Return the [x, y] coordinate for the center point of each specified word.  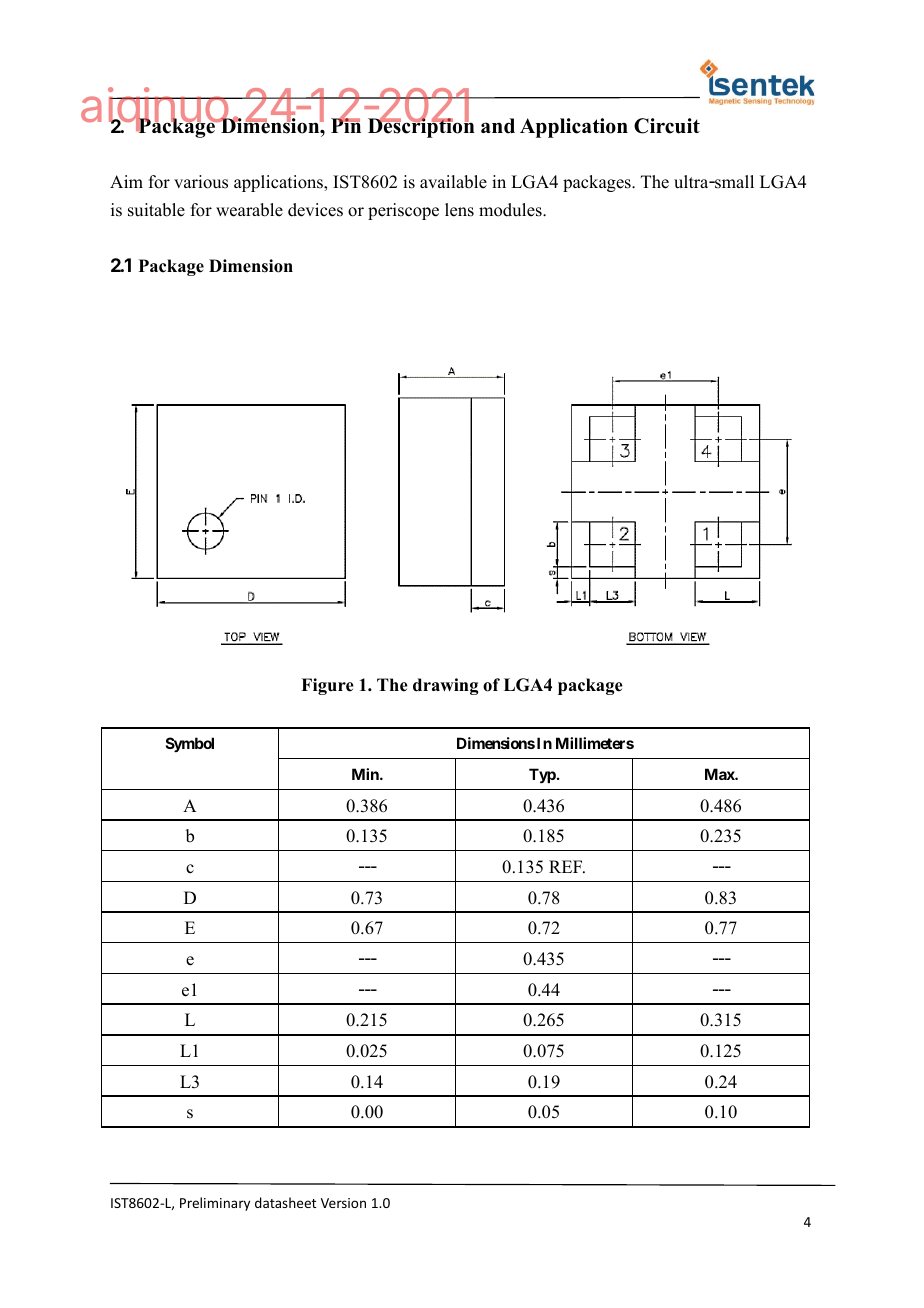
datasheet [285, 1202]
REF [567, 866]
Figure [327, 686]
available [453, 182]
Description [421, 127]
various [201, 182]
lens [459, 210]
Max [720, 774]
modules [511, 210]
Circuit [667, 126]
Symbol [190, 744]
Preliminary [215, 1204]
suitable [156, 210]
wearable [249, 210]
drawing [445, 686]
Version [343, 1203]
